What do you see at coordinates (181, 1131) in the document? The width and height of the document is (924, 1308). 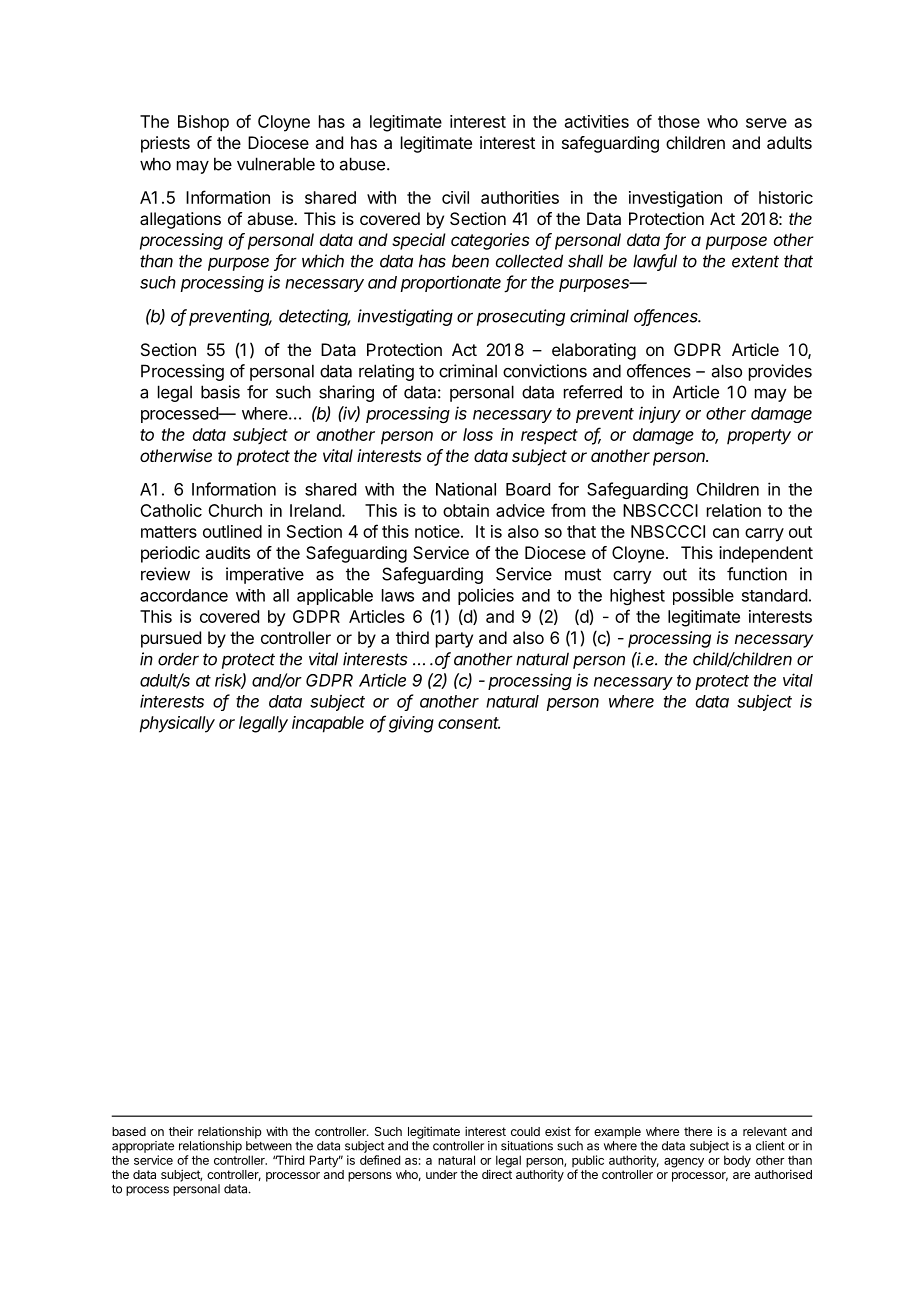 I see `their` at bounding box center [181, 1131].
